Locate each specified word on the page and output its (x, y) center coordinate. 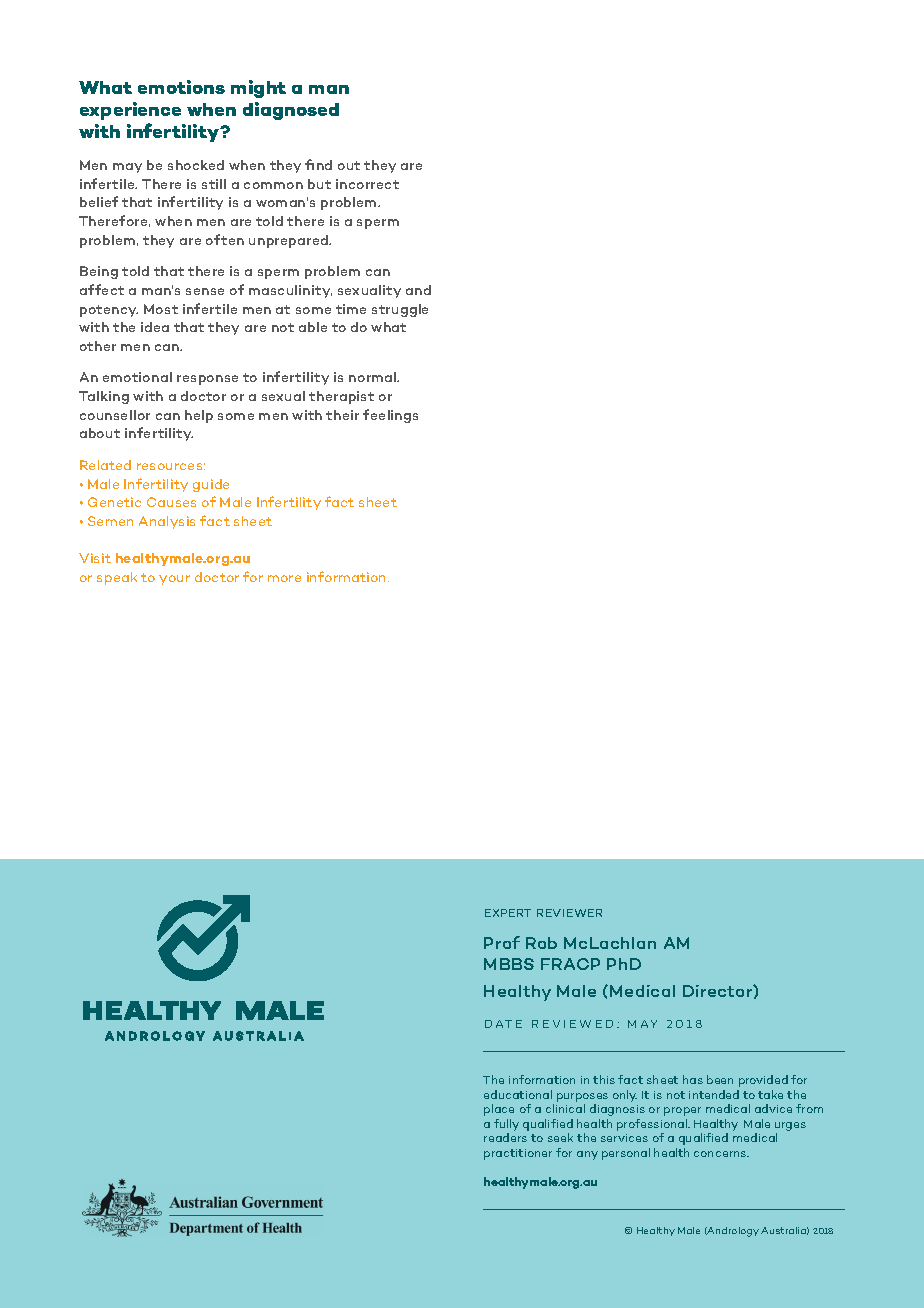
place (499, 1110)
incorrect (367, 184)
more (284, 578)
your (174, 580)
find (318, 164)
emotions (181, 87)
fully (506, 1126)
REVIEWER (569, 913)
